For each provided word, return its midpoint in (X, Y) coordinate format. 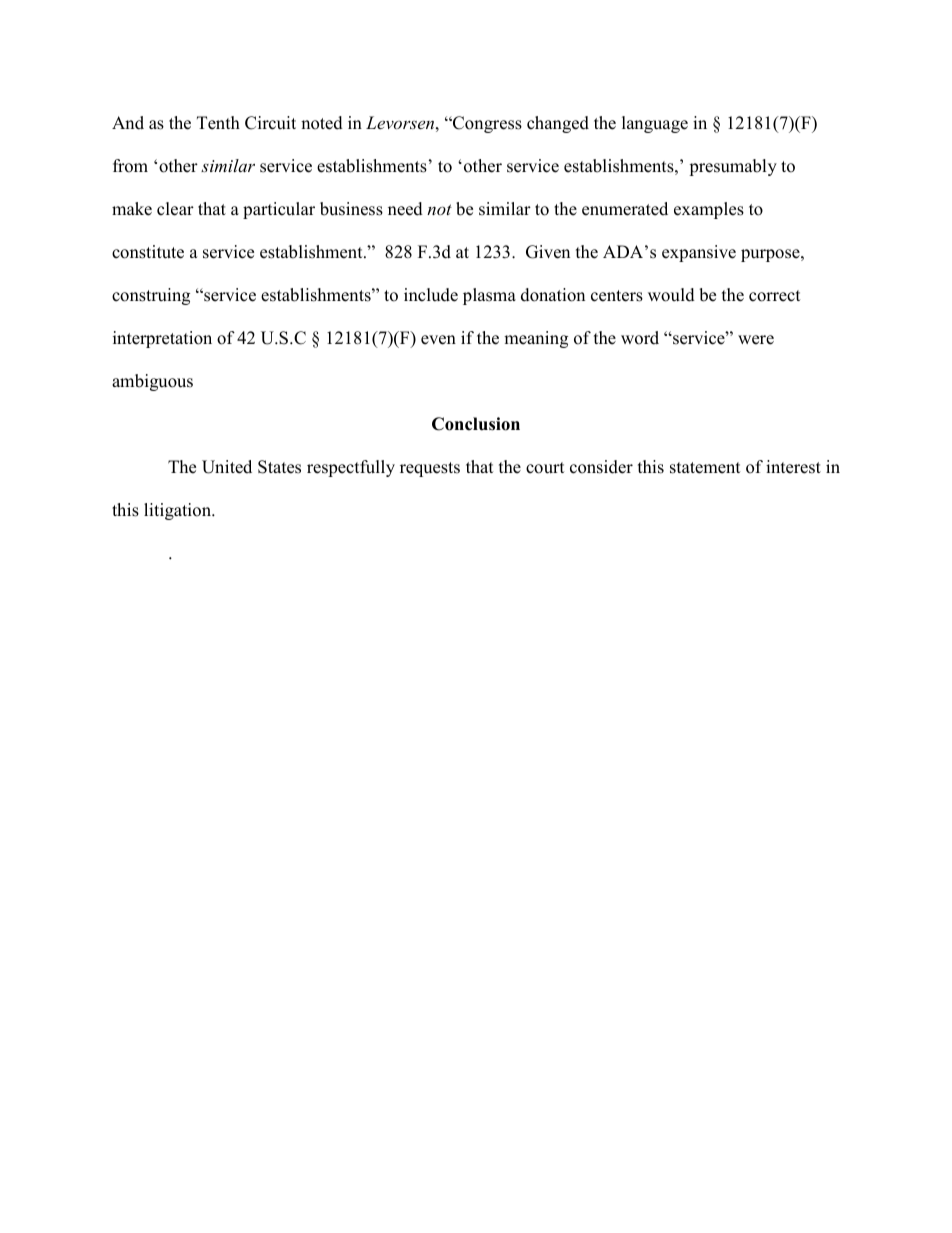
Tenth (218, 123)
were (756, 340)
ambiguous (152, 382)
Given (548, 252)
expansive (699, 253)
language (655, 124)
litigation (179, 511)
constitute (148, 252)
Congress (486, 124)
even (438, 340)
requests (430, 469)
